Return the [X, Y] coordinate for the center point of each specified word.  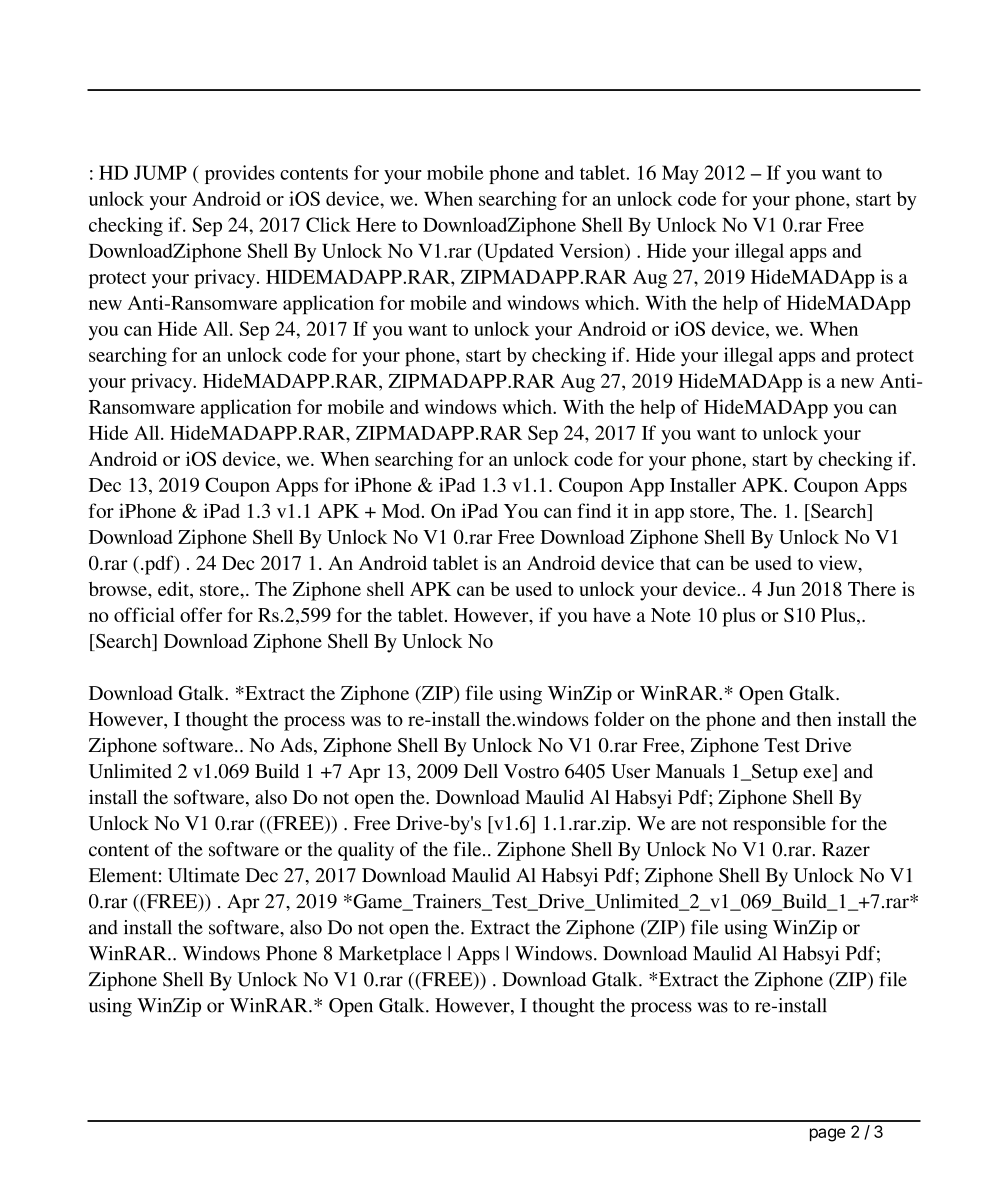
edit [174, 590]
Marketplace [390, 955]
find [594, 510]
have [612, 615]
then [814, 719]
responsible [779, 825]
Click [328, 224]
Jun [781, 589]
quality [366, 851]
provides [240, 174]
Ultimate [204, 875]
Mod [402, 510]
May [680, 174]
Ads [296, 745]
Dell [481, 771]
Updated [518, 252]
